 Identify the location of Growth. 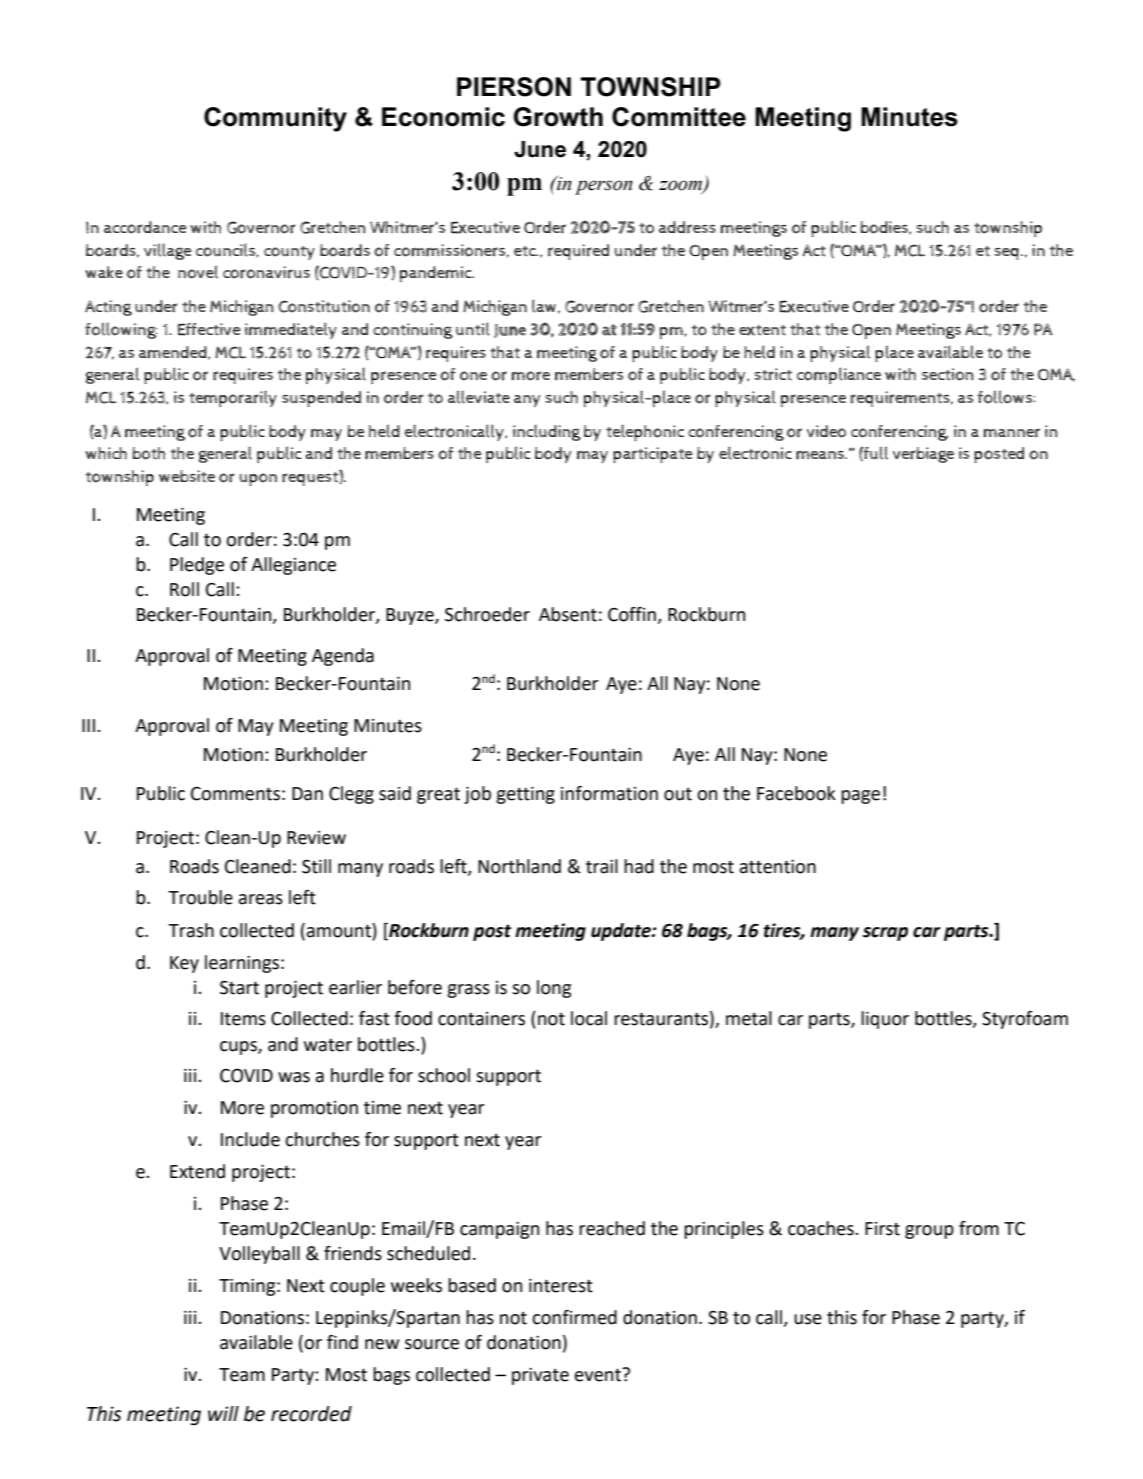
(558, 117).
